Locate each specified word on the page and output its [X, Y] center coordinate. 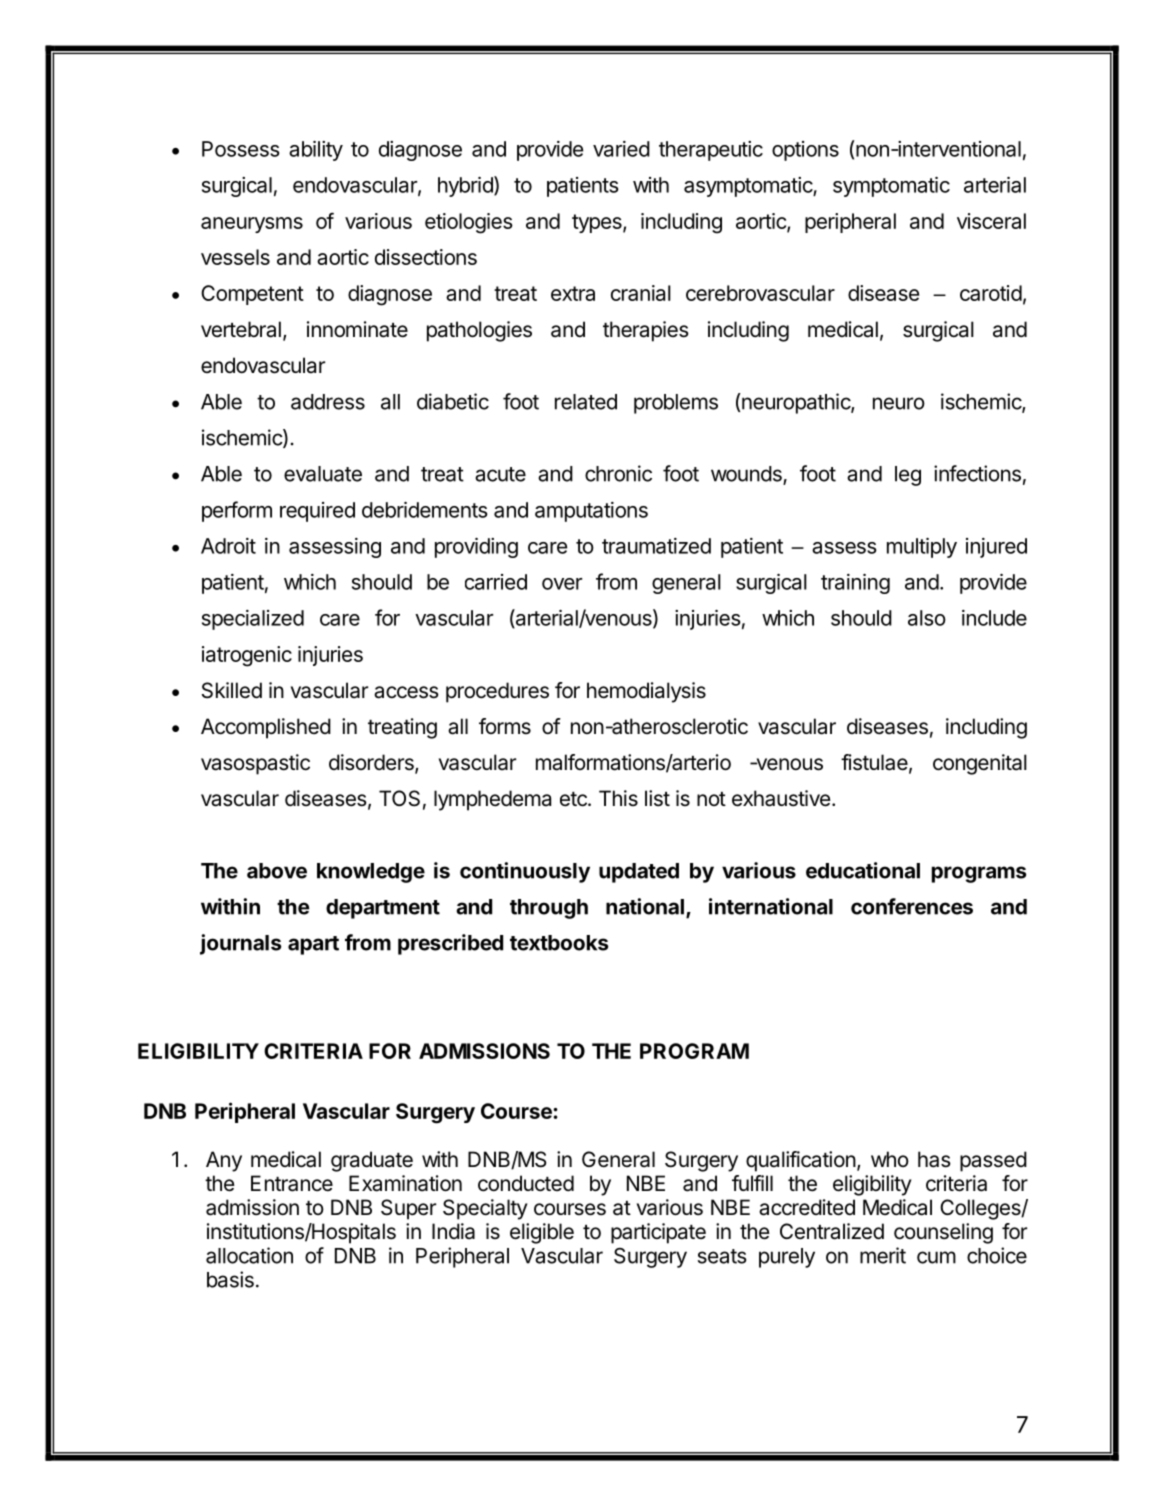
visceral [991, 221]
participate [658, 1233]
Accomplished [266, 728]
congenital [980, 764]
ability [316, 151]
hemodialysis [646, 692]
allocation [249, 1255]
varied [621, 149]
